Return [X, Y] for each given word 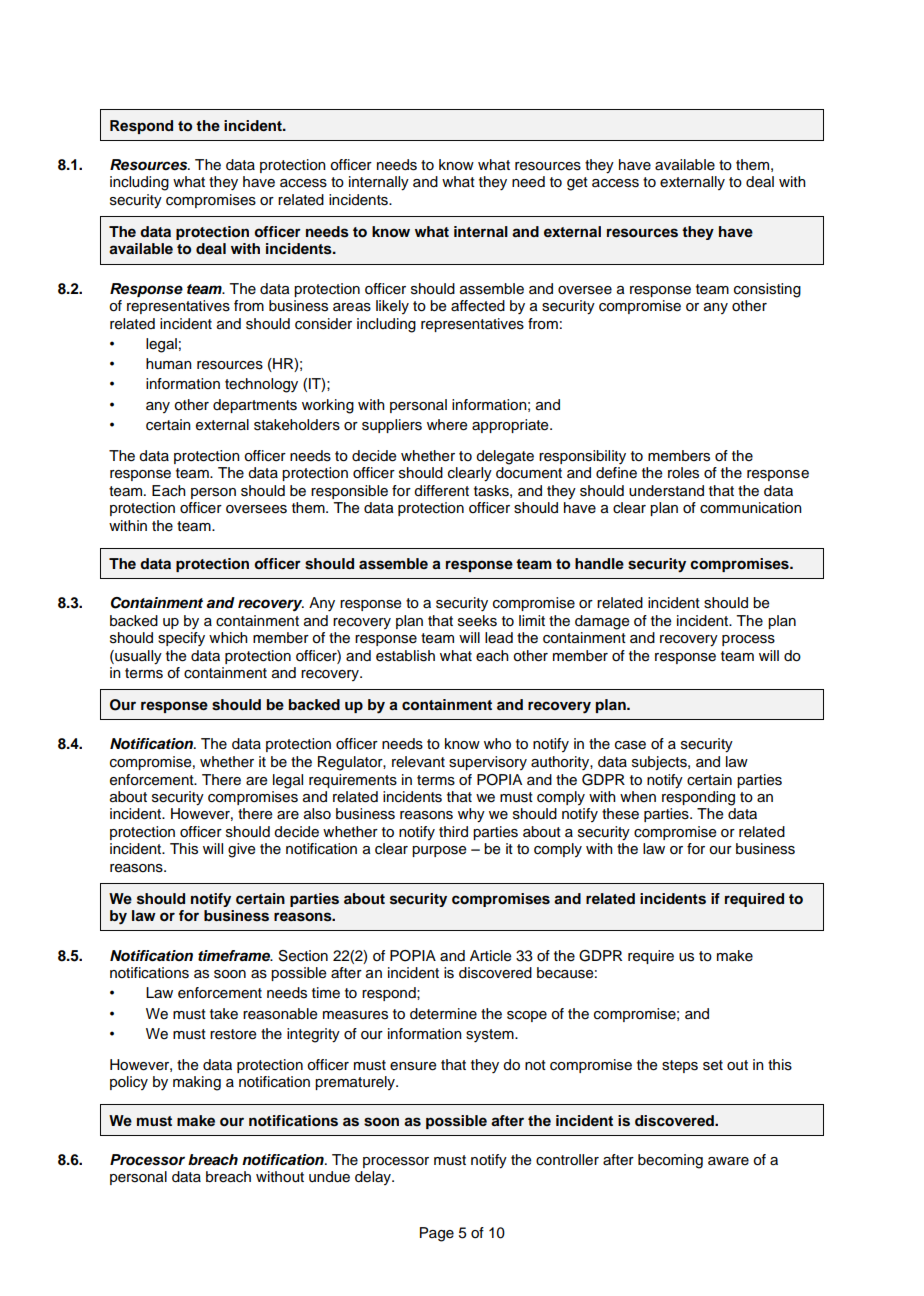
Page [437, 1234]
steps [680, 1066]
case [630, 745]
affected [478, 306]
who [497, 744]
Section [303, 956]
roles [683, 473]
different [441, 491]
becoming [670, 1161]
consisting [767, 290]
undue [329, 1177]
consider [323, 324]
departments [255, 406]
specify [181, 639]
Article [490, 956]
